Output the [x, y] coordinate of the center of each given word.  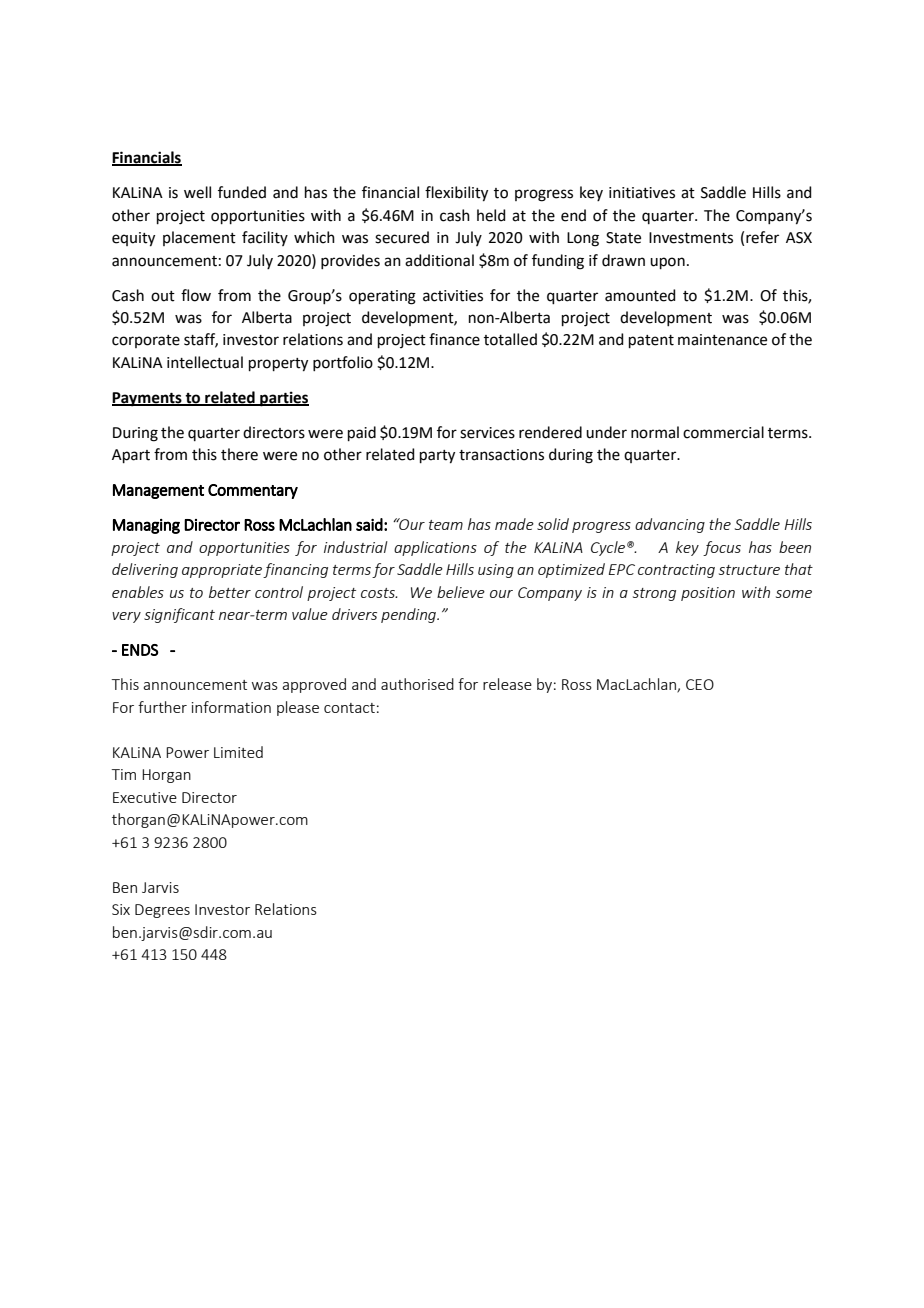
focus [722, 548]
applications [435, 548]
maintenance [722, 340]
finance [454, 339]
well [197, 192]
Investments [691, 238]
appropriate [222, 571]
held [491, 215]
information [231, 707]
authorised [417, 684]
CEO [700, 684]
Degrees [162, 911]
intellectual [205, 362]
